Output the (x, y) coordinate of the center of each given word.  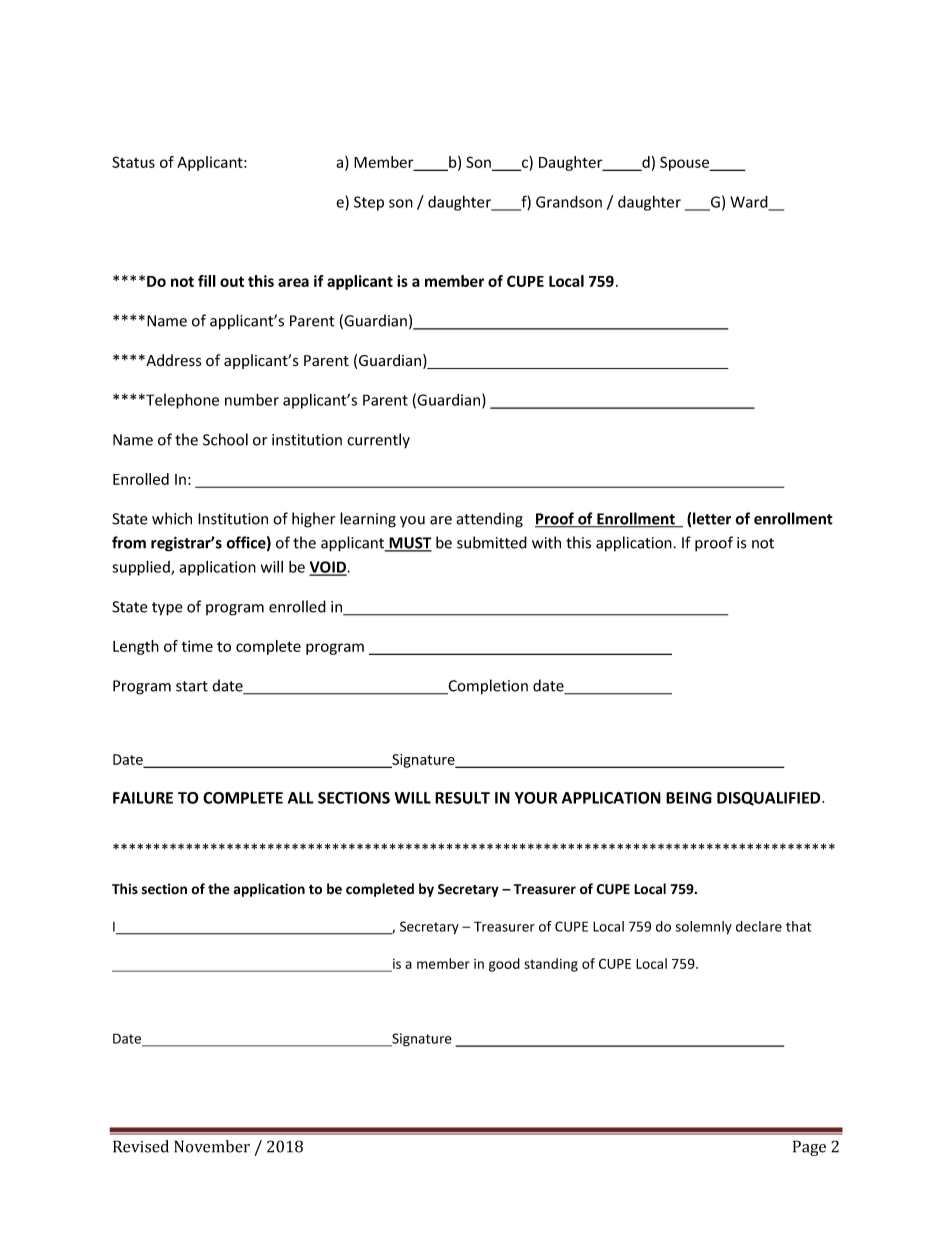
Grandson (569, 202)
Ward (750, 203)
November (212, 1146)
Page (809, 1148)
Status (133, 162)
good (504, 965)
